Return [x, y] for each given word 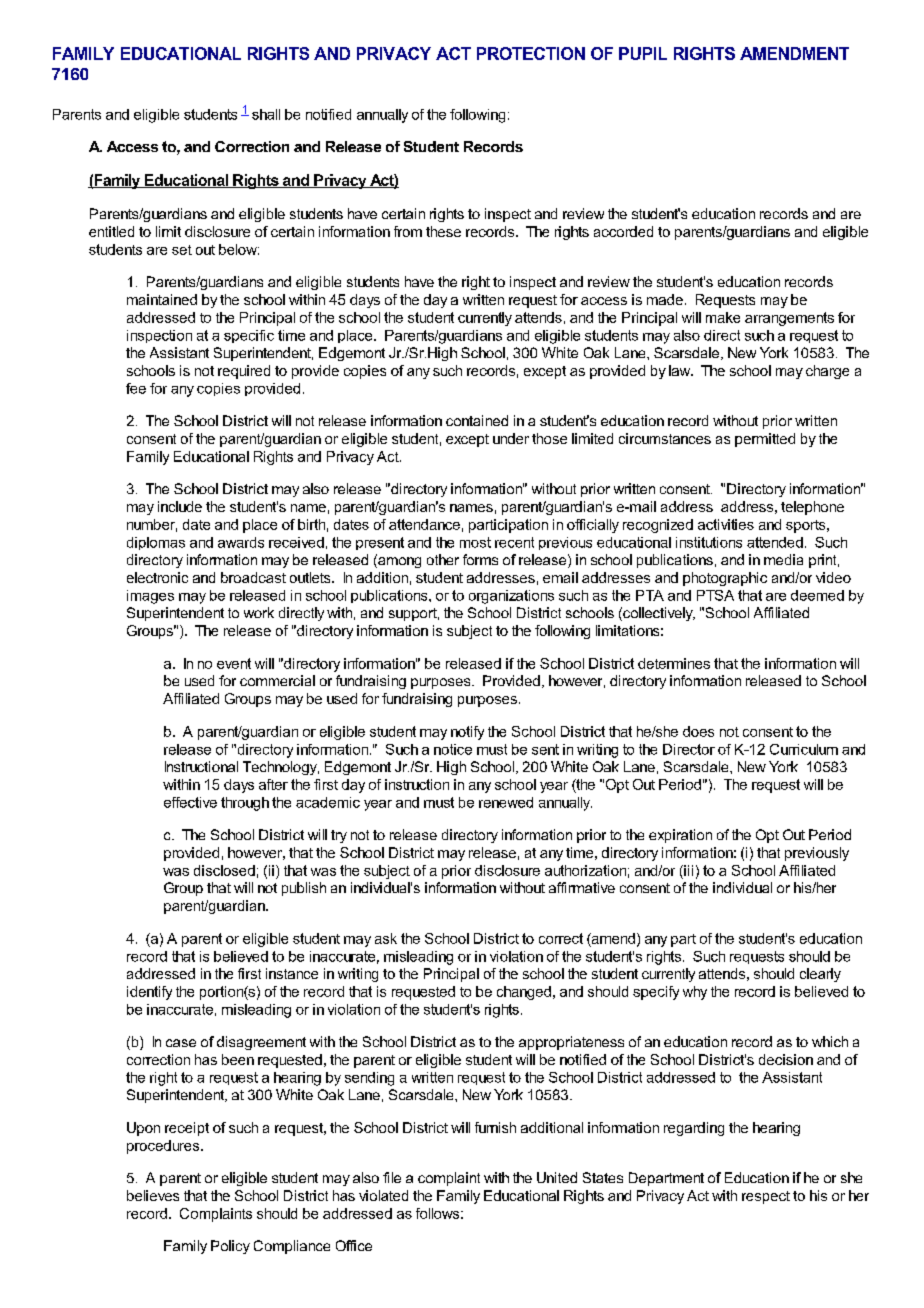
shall [266, 114]
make [723, 317]
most [475, 542]
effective [190, 802]
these [443, 231]
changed [524, 993]
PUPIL [643, 53]
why [695, 993]
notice [453, 749]
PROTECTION [531, 53]
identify [149, 993]
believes [153, 1195]
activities [726, 524]
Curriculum [804, 749]
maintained [162, 299]
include [180, 506]
